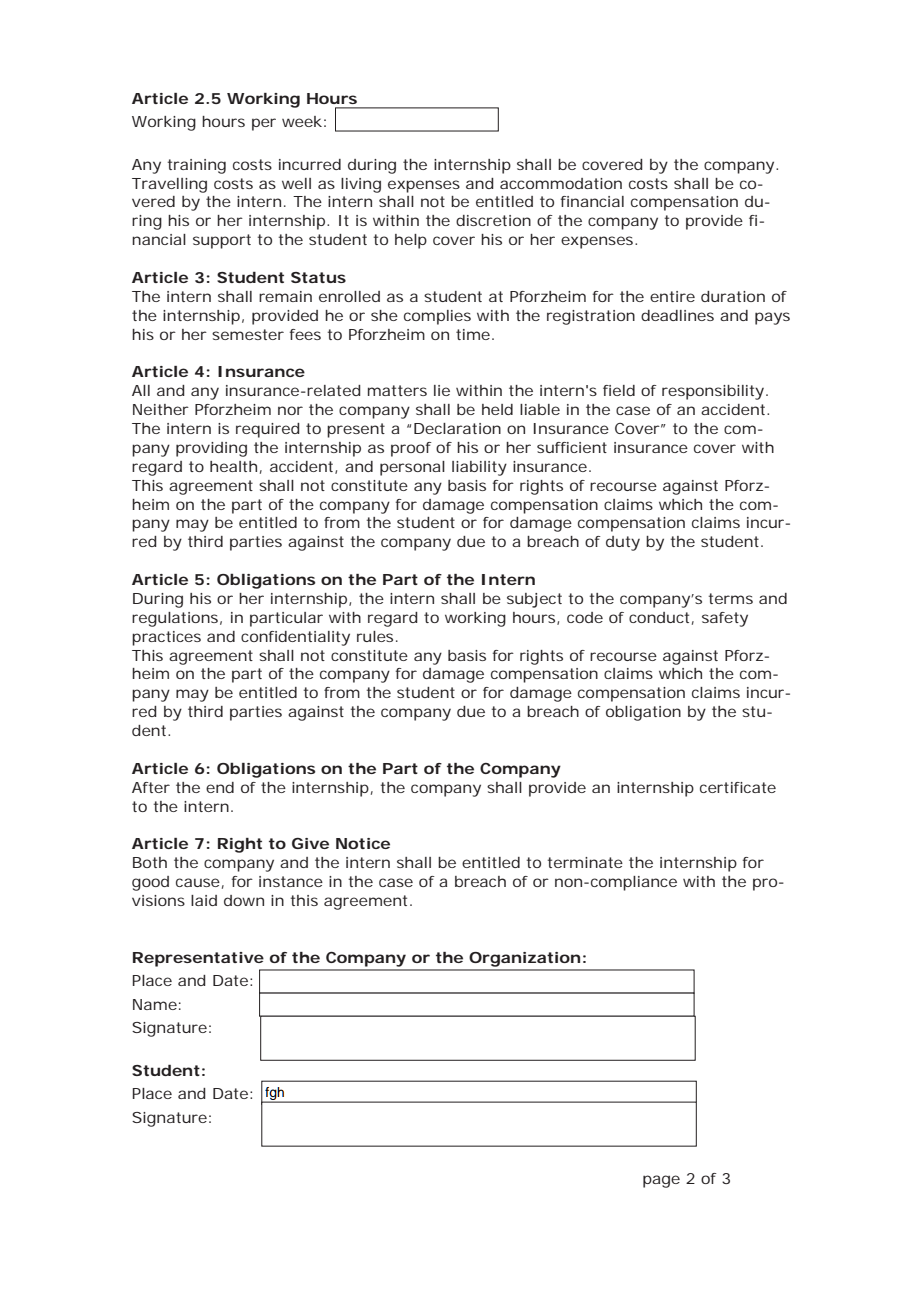 The height and width of the screenshot is (1308, 924). Describe the element at coordinates (196, 166) in the screenshot. I see `training` at that location.
